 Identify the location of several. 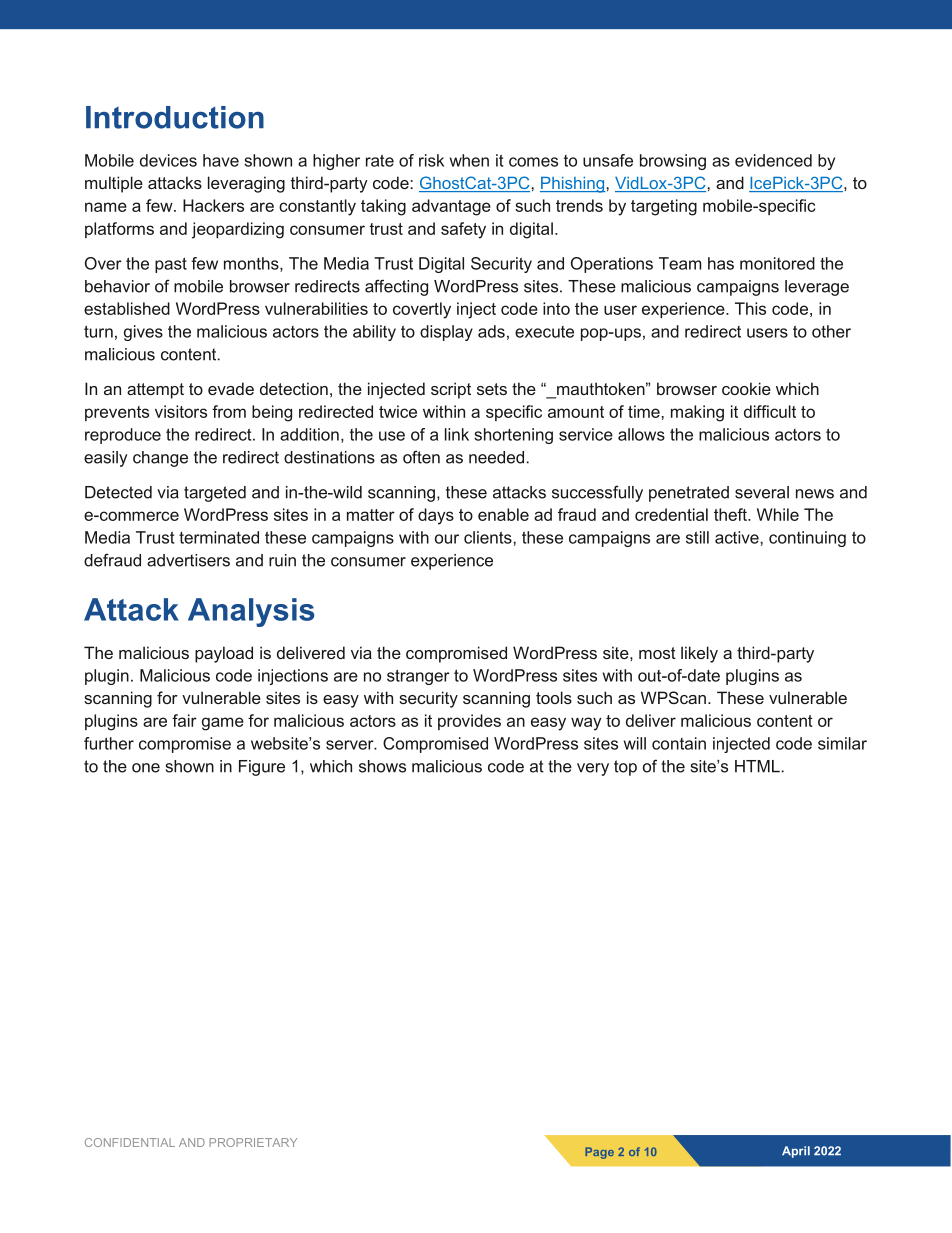
(762, 492).
